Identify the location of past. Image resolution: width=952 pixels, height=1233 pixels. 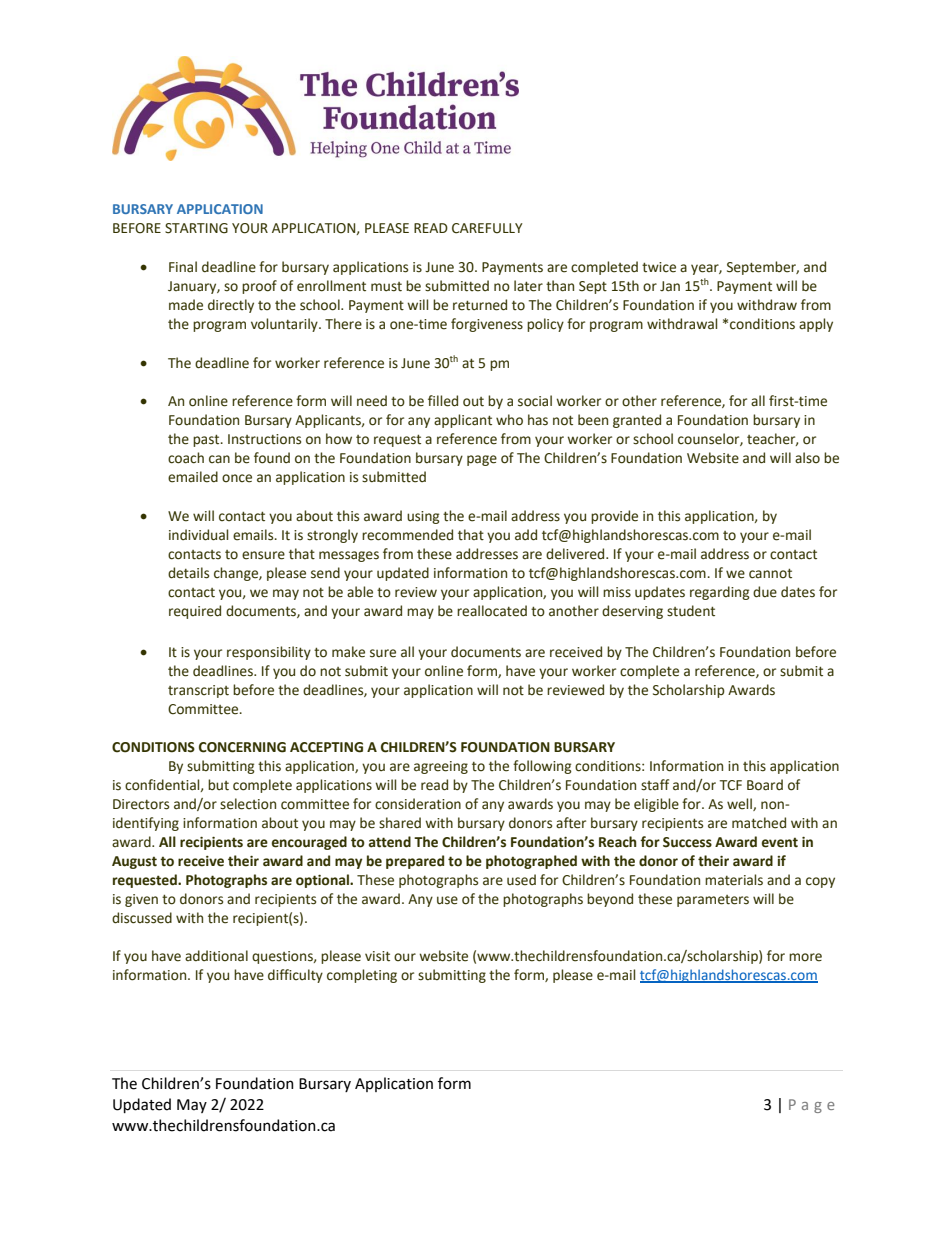
(207, 440).
